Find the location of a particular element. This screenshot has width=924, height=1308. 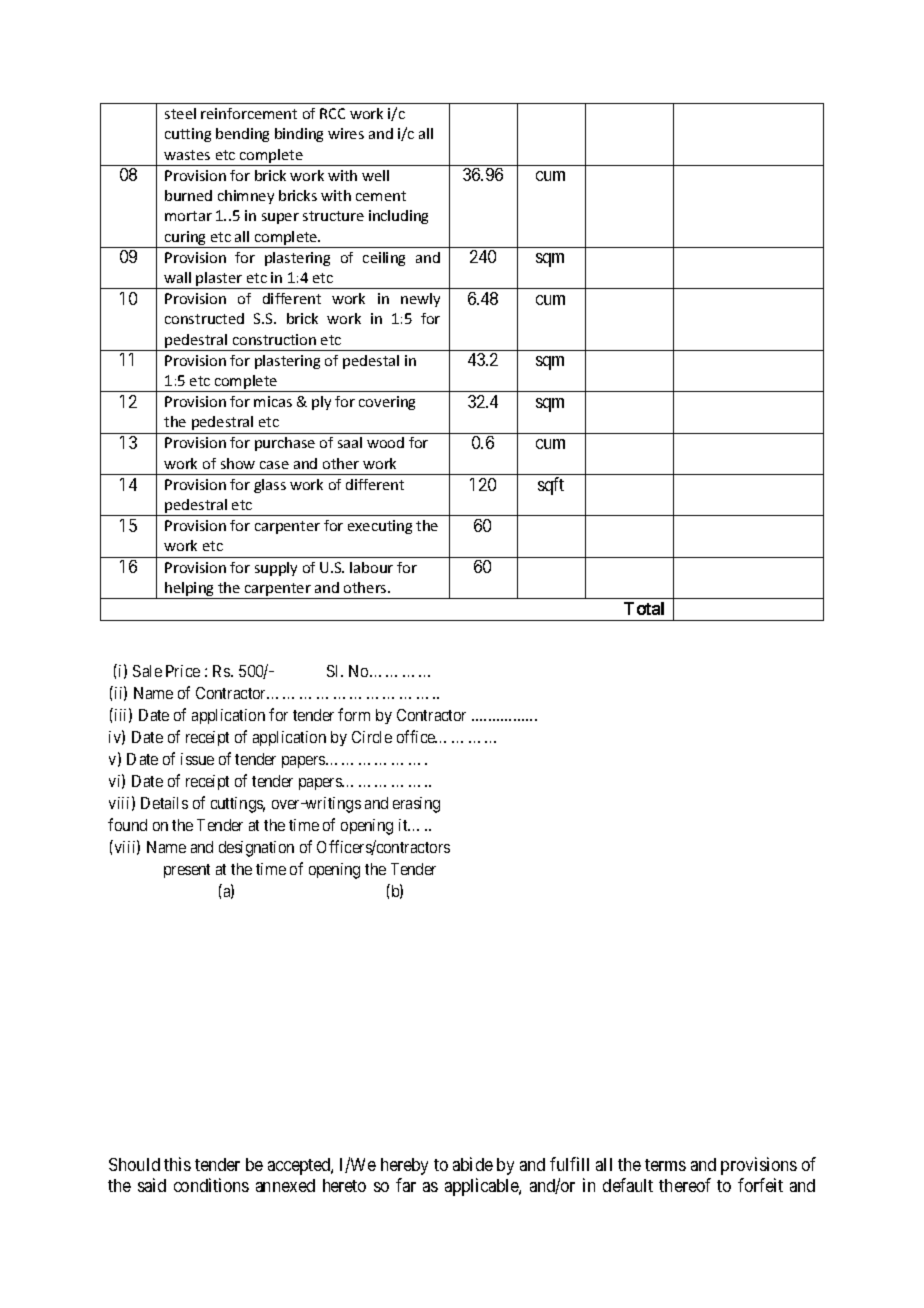

this is located at coordinates (177, 1164).
